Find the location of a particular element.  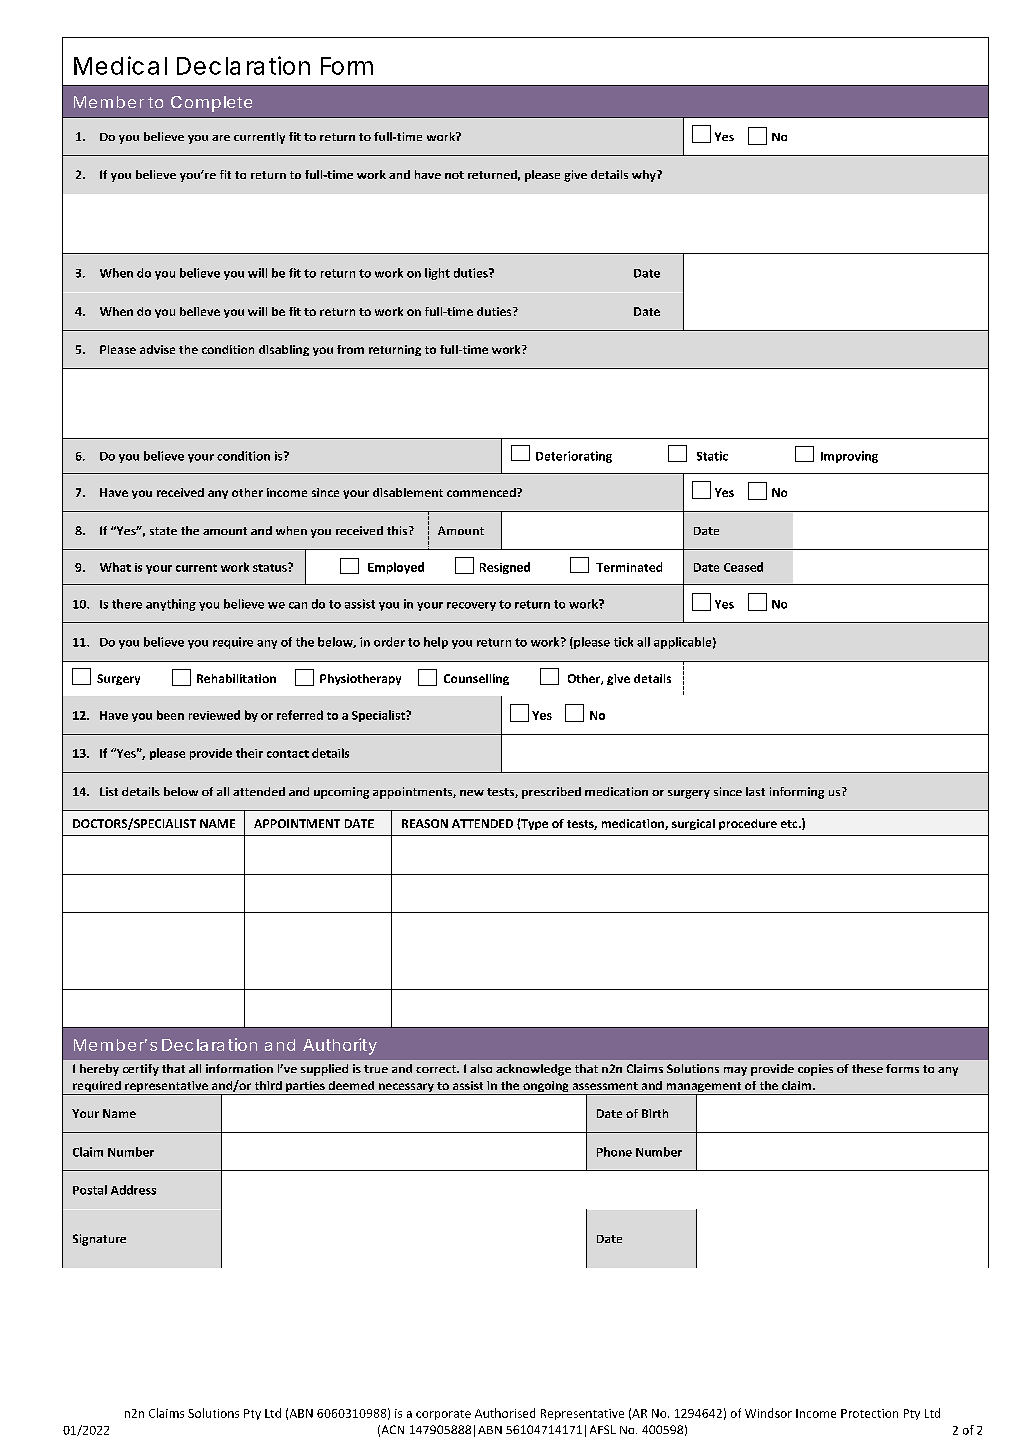

copies is located at coordinates (815, 1070).
